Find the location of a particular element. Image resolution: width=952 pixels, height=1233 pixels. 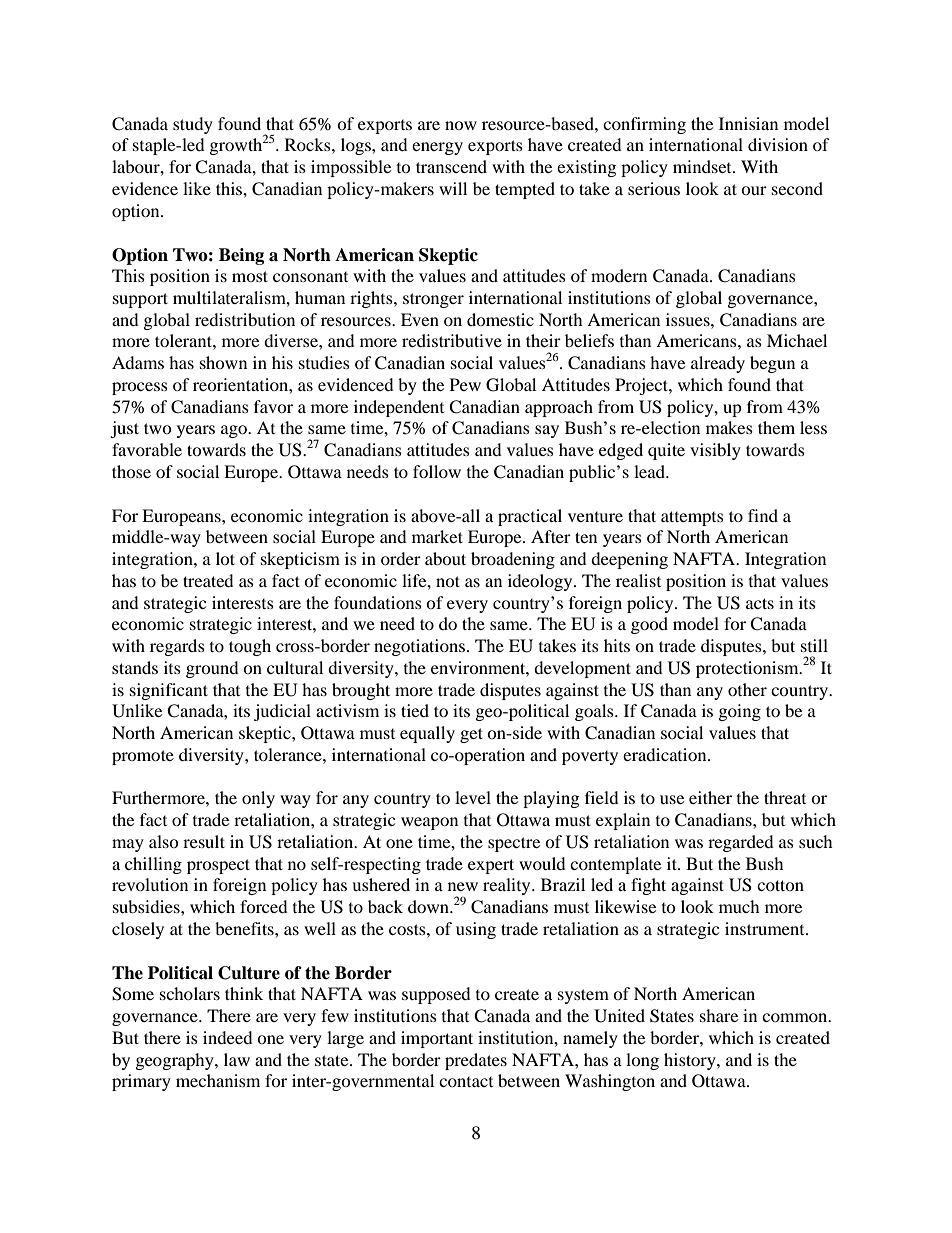

study is located at coordinates (193, 125).
